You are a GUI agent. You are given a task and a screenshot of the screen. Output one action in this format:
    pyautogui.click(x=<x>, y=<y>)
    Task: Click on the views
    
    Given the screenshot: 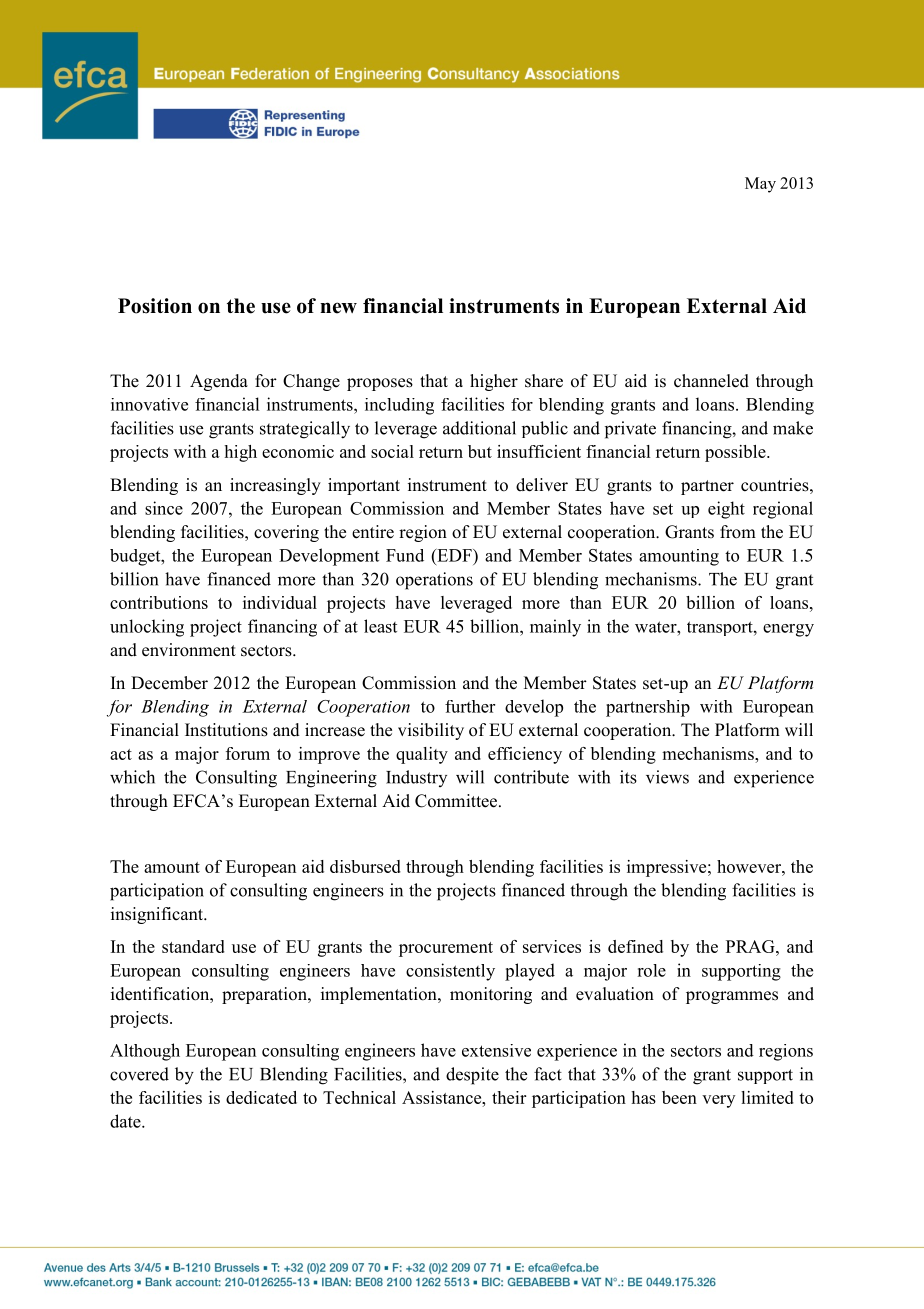 What is the action you would take?
    pyautogui.click(x=667, y=777)
